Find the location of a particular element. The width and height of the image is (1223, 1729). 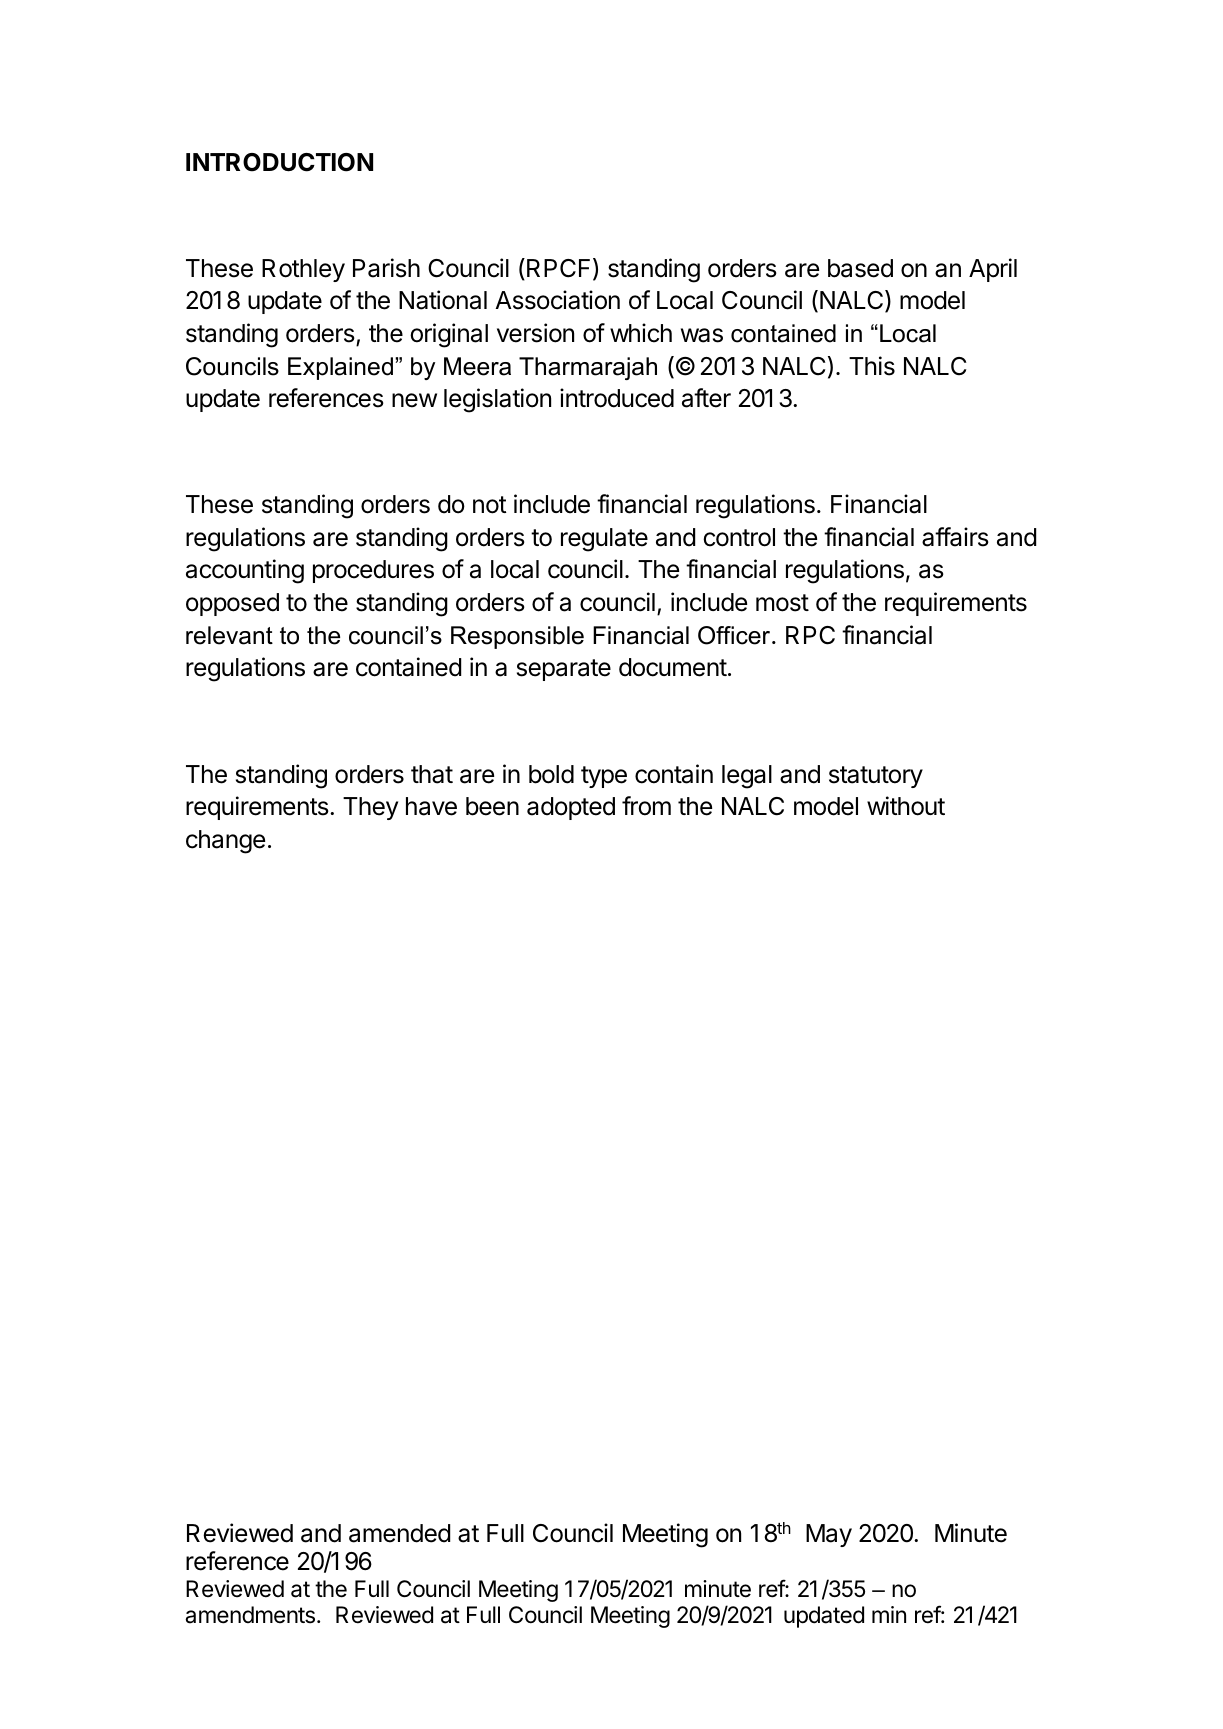

statutory is located at coordinates (876, 777).
